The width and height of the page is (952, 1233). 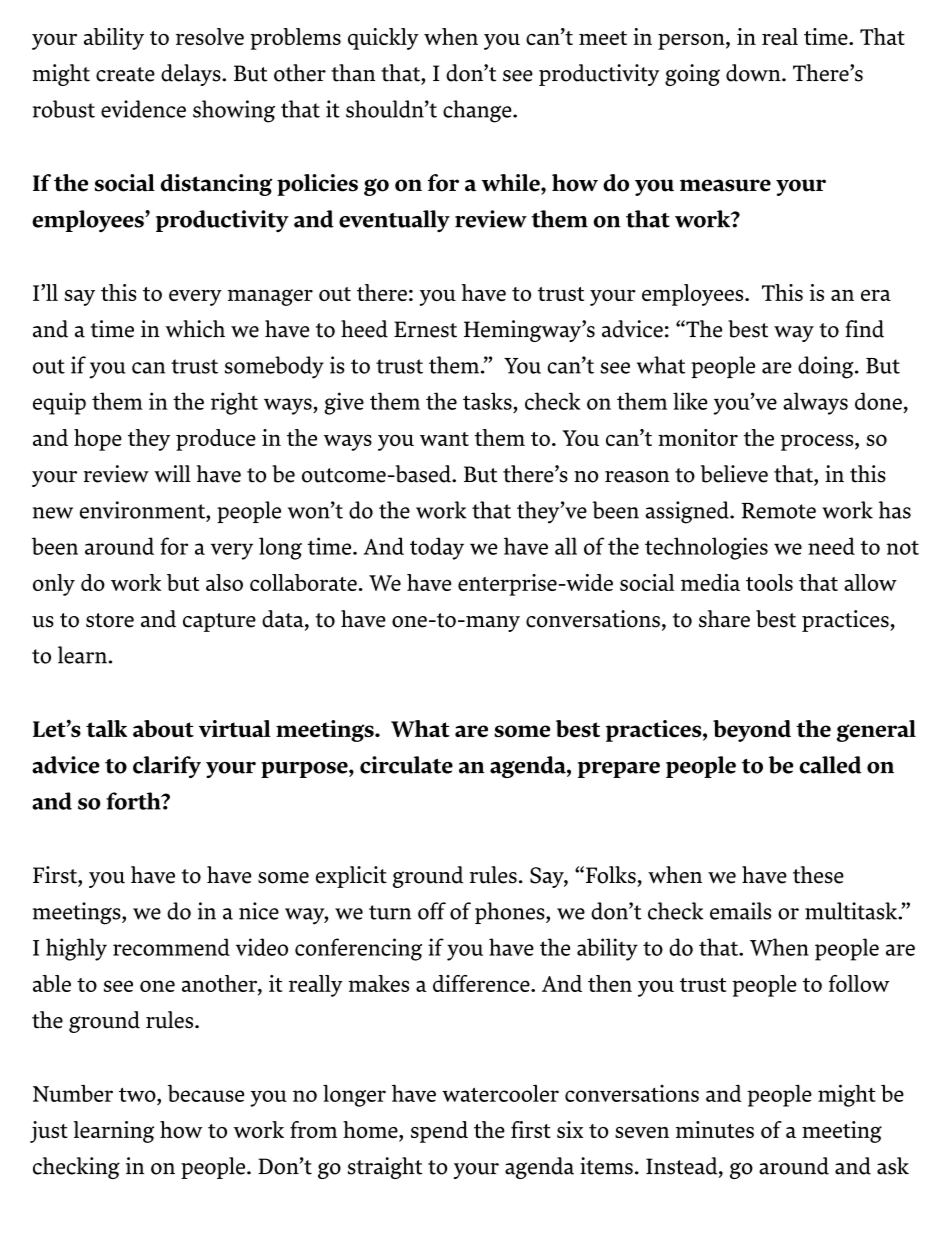 What do you see at coordinates (167, 767) in the page?
I see `clarify` at bounding box center [167, 767].
